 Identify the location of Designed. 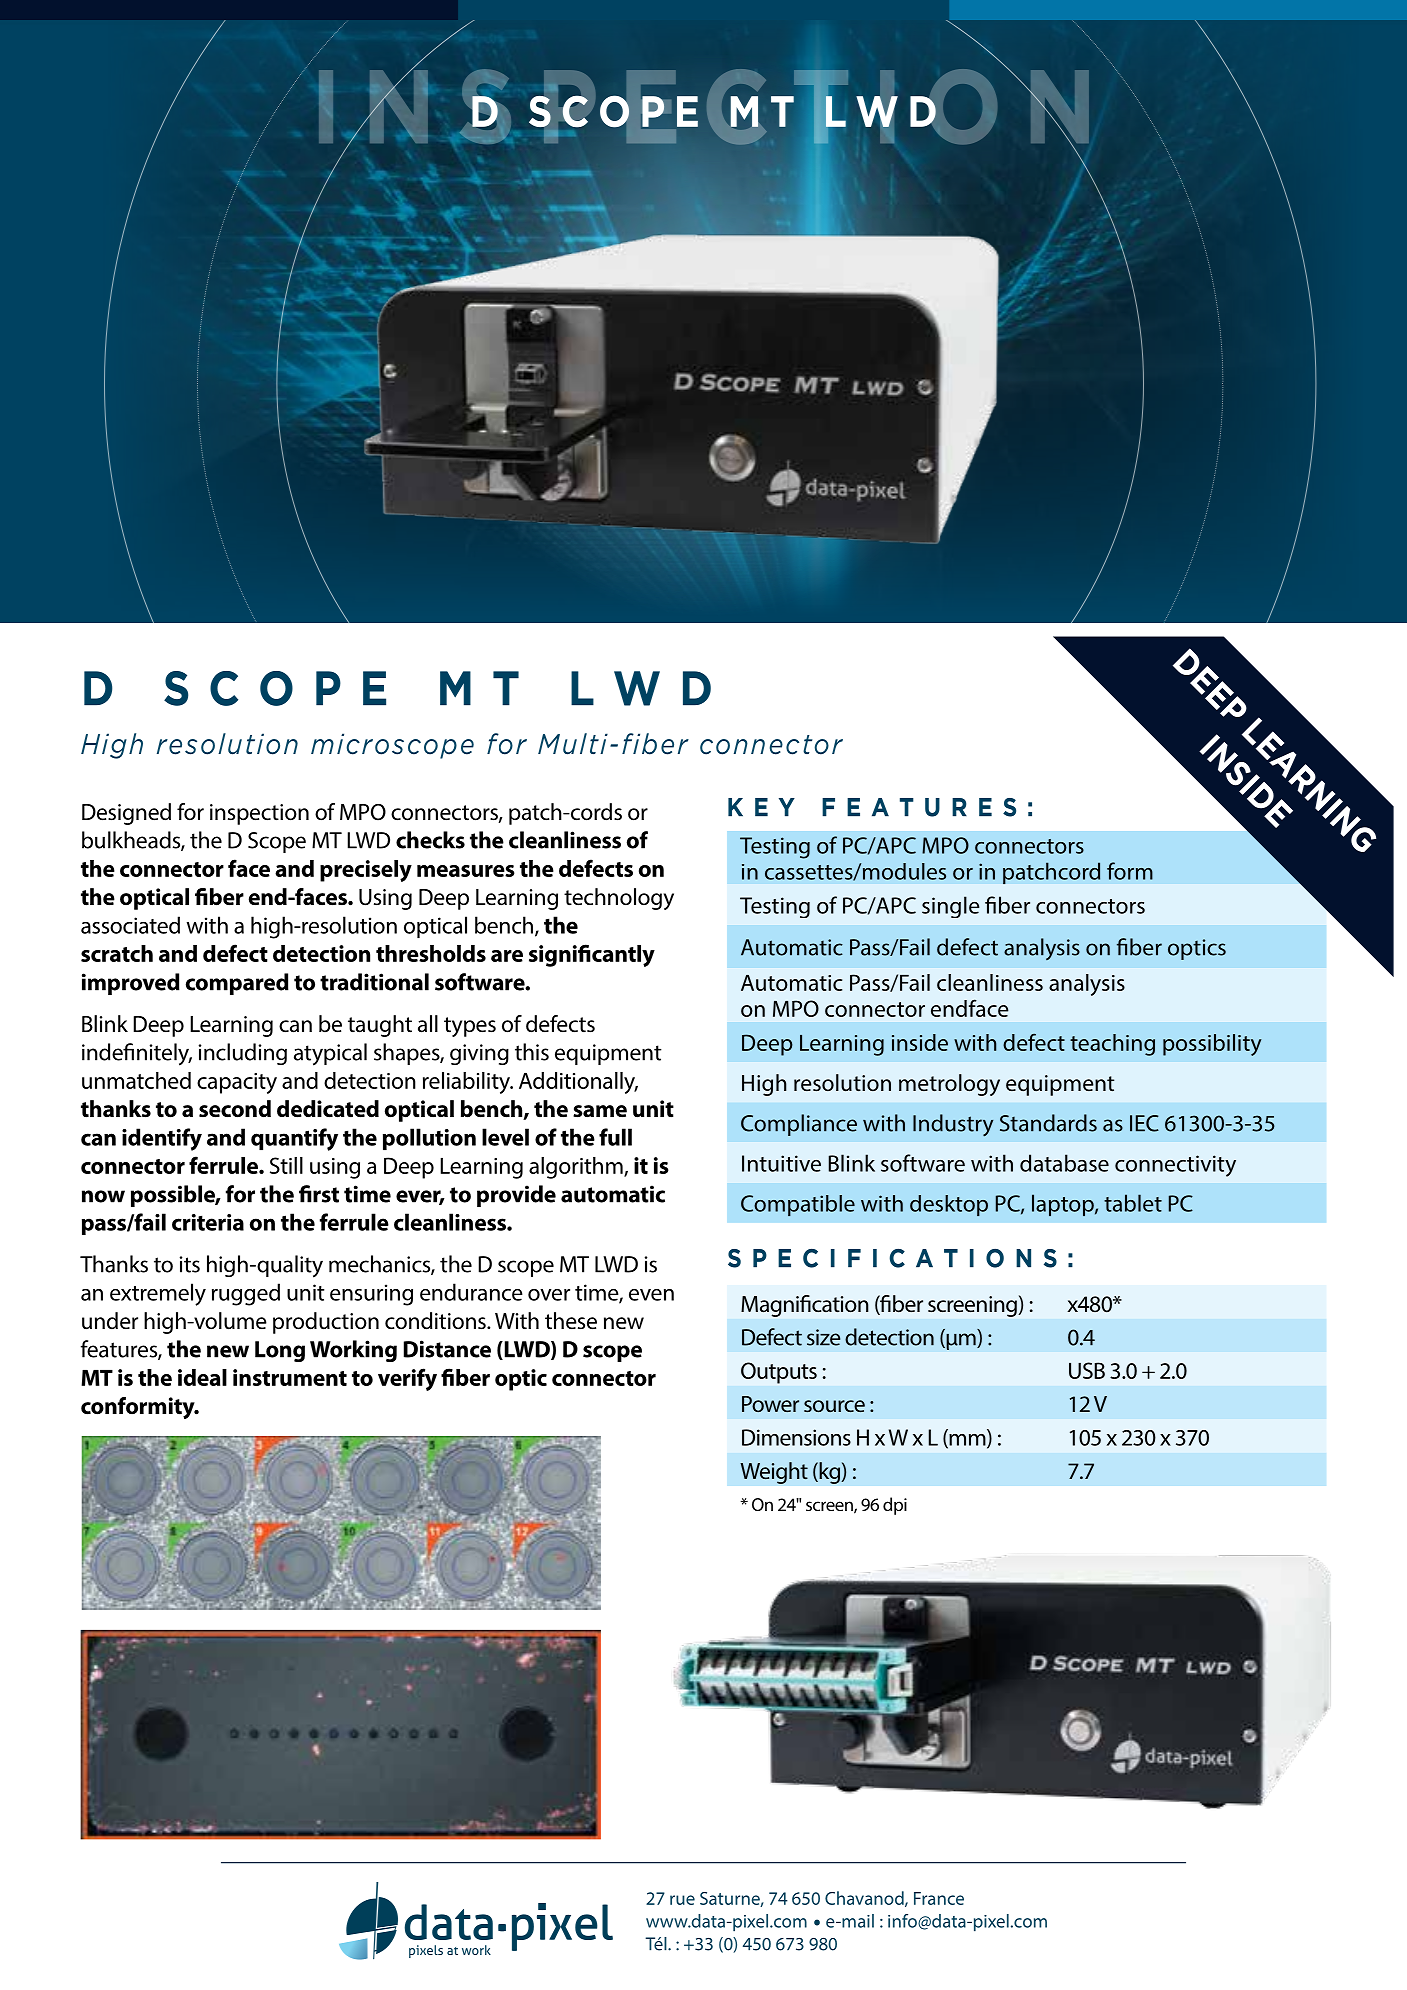
(126, 814).
